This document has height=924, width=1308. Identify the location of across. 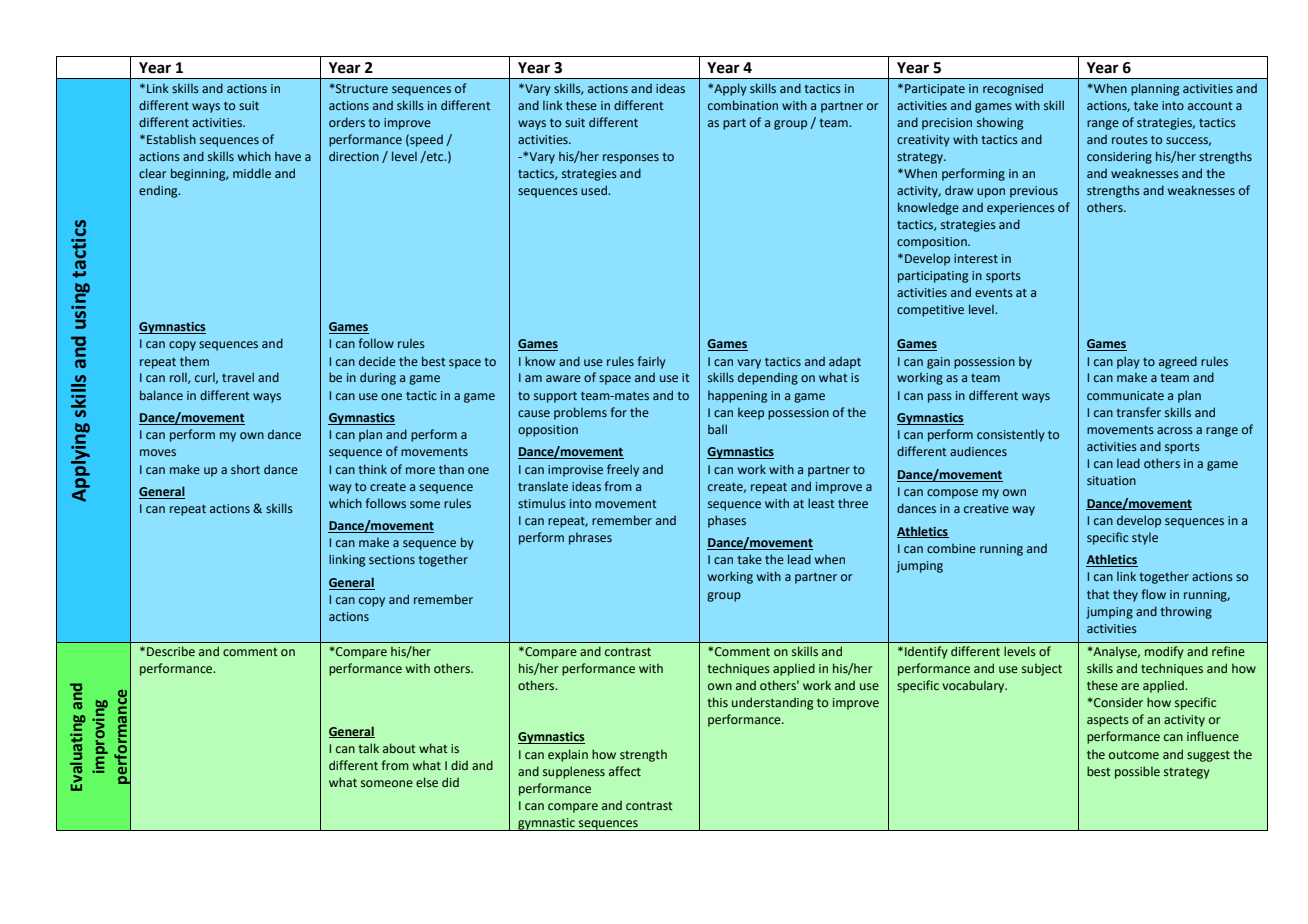
(1175, 430).
